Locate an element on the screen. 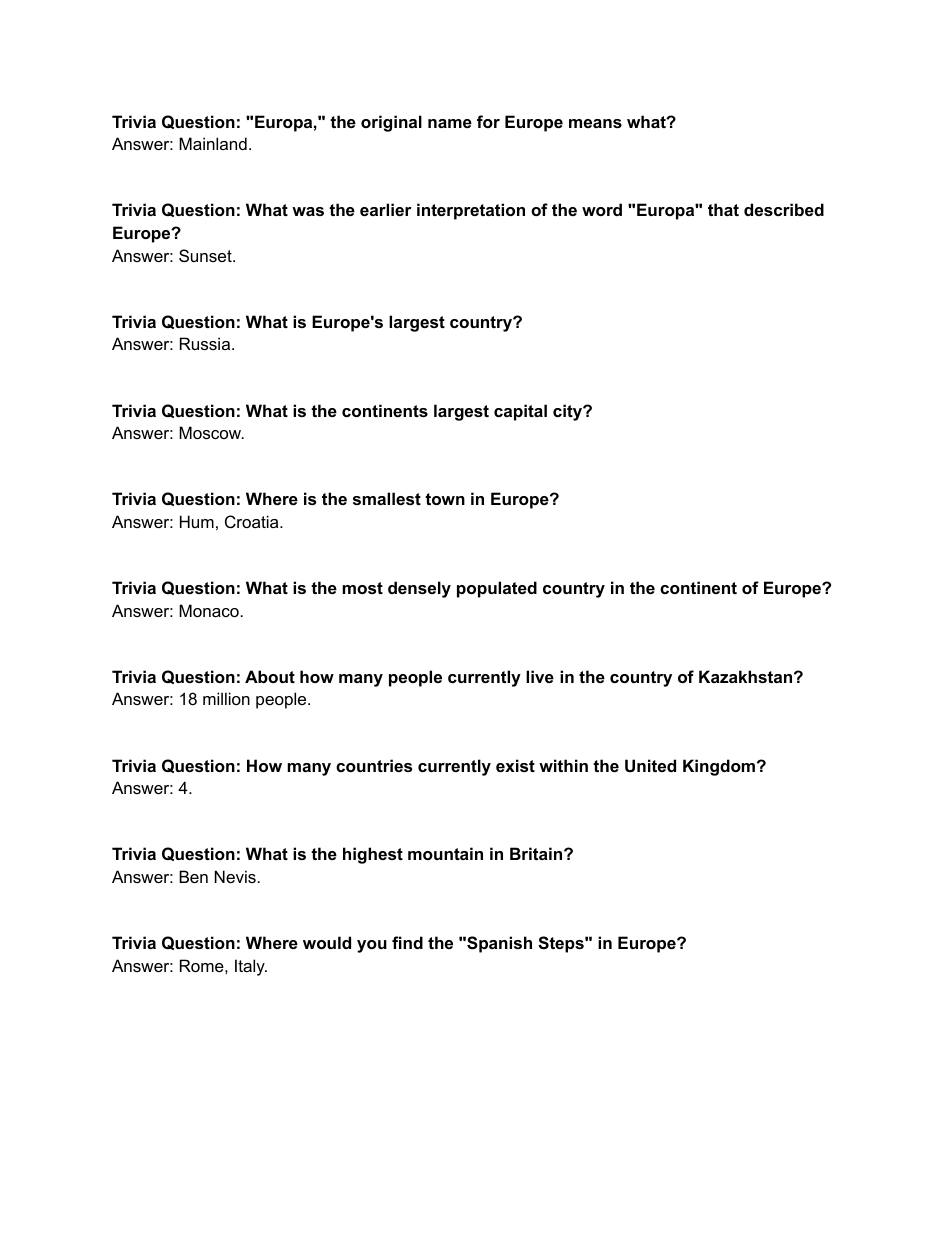 The width and height of the screenshot is (952, 1233). that is located at coordinates (723, 209).
